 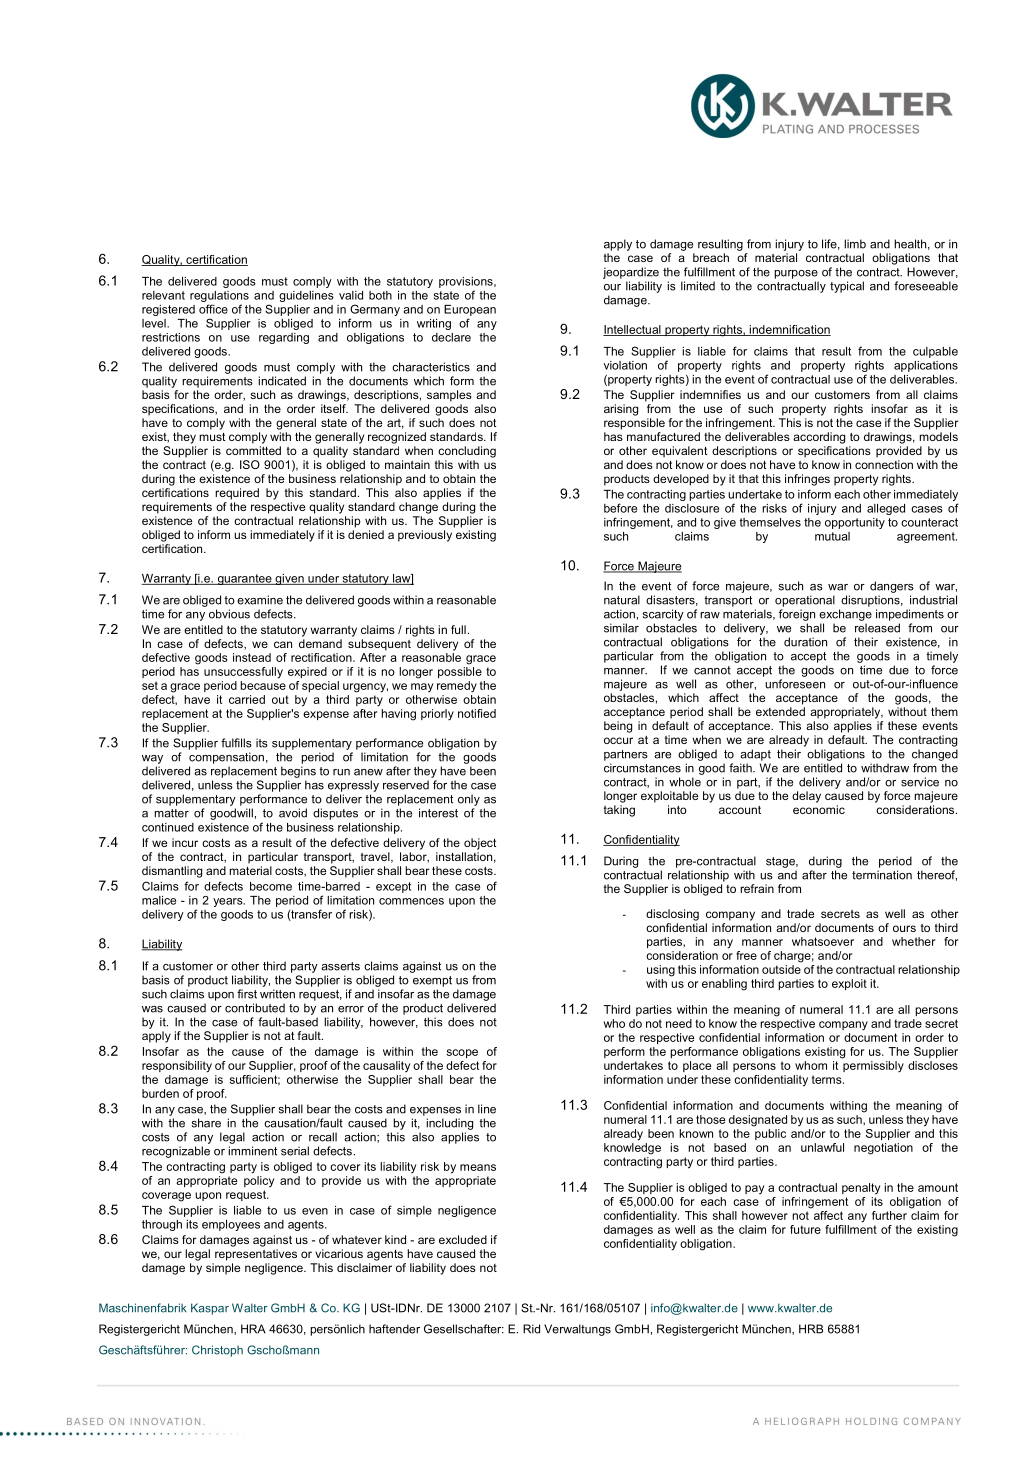 I want to click on HRA, so click(x=253, y=1329).
